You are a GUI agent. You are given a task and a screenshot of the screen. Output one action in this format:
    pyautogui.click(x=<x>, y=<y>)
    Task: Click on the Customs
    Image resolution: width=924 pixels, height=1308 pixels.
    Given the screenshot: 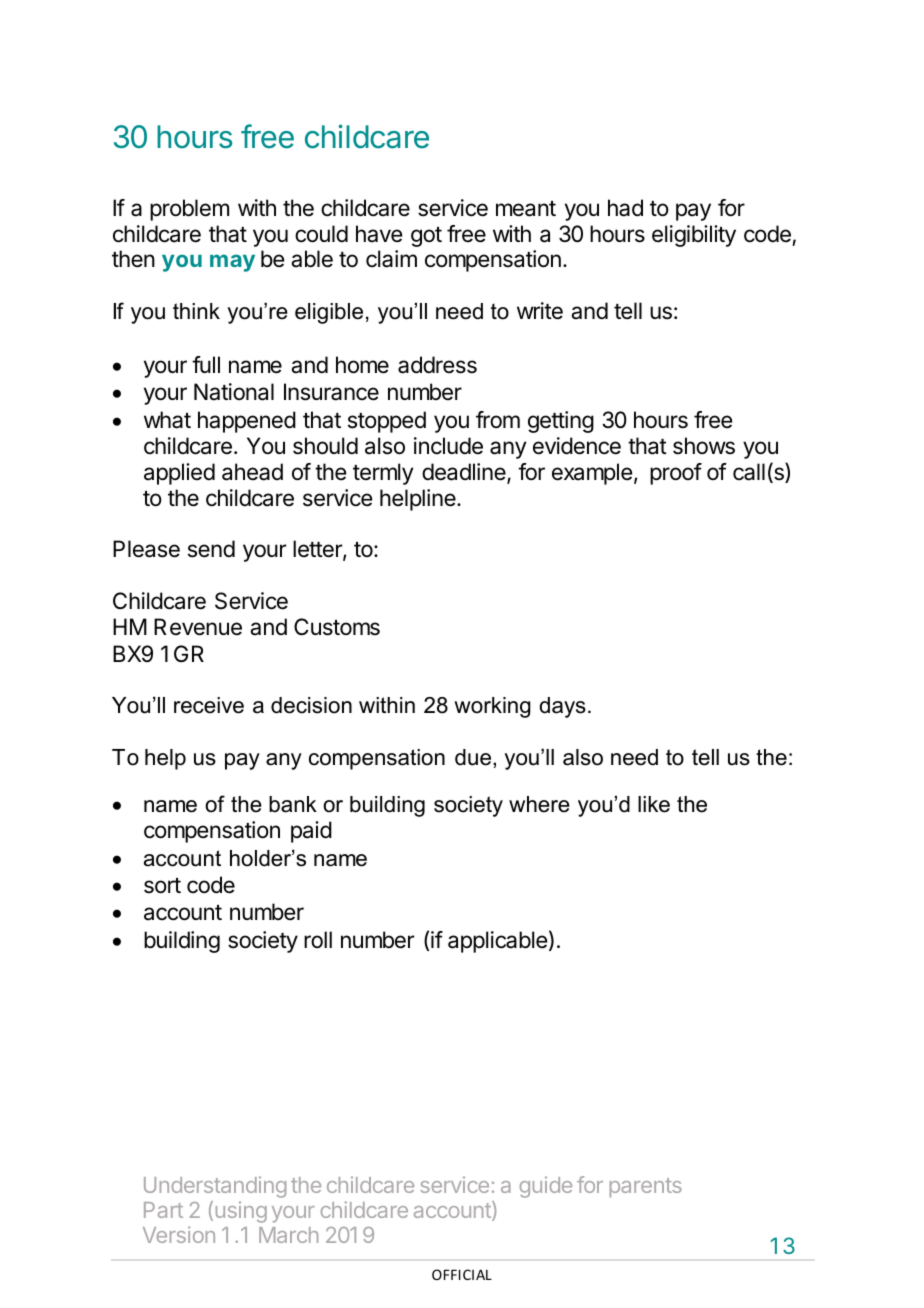 What is the action you would take?
    pyautogui.click(x=337, y=627)
